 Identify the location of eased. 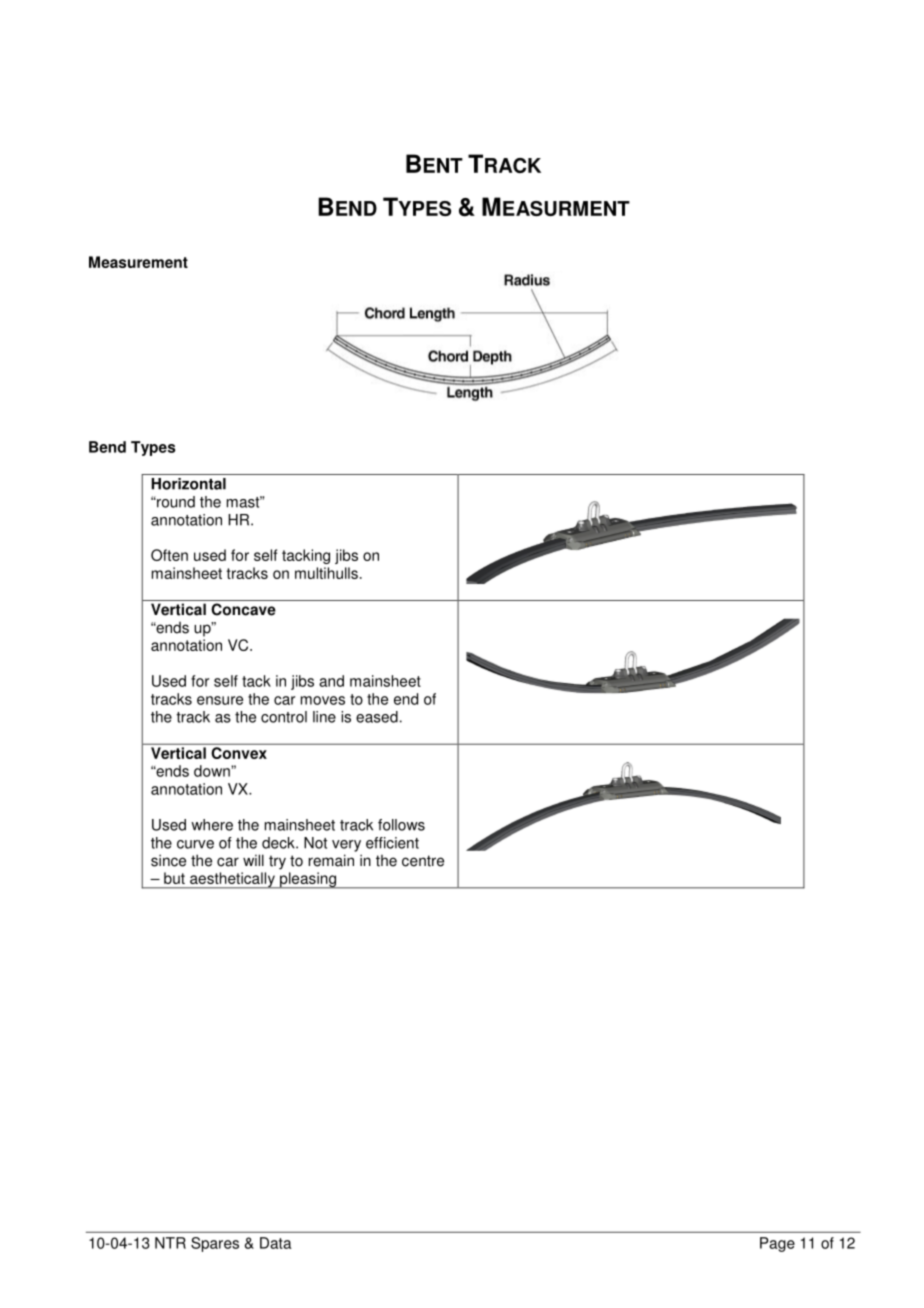
(377, 717).
